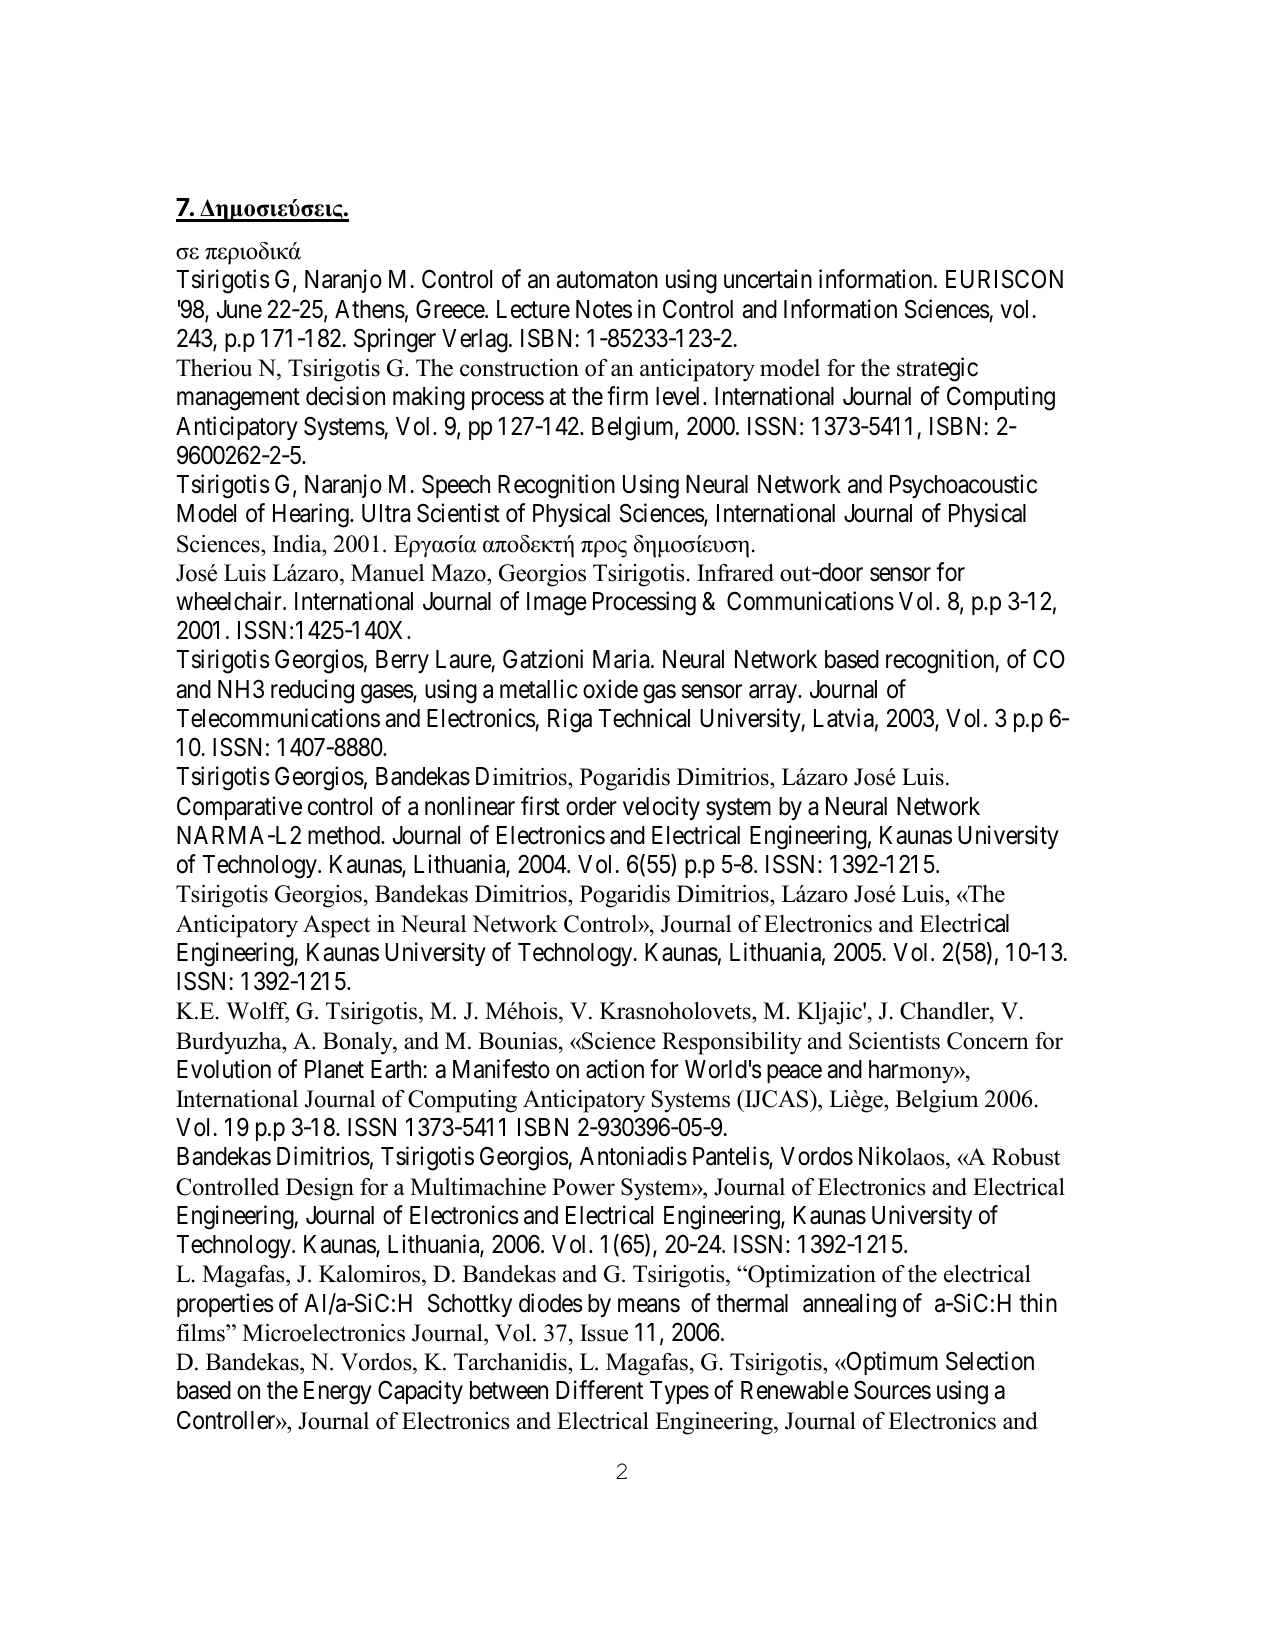 The height and width of the document is (1635, 1264). Describe the element at coordinates (615, 1069) in the document. I see `action` at that location.
